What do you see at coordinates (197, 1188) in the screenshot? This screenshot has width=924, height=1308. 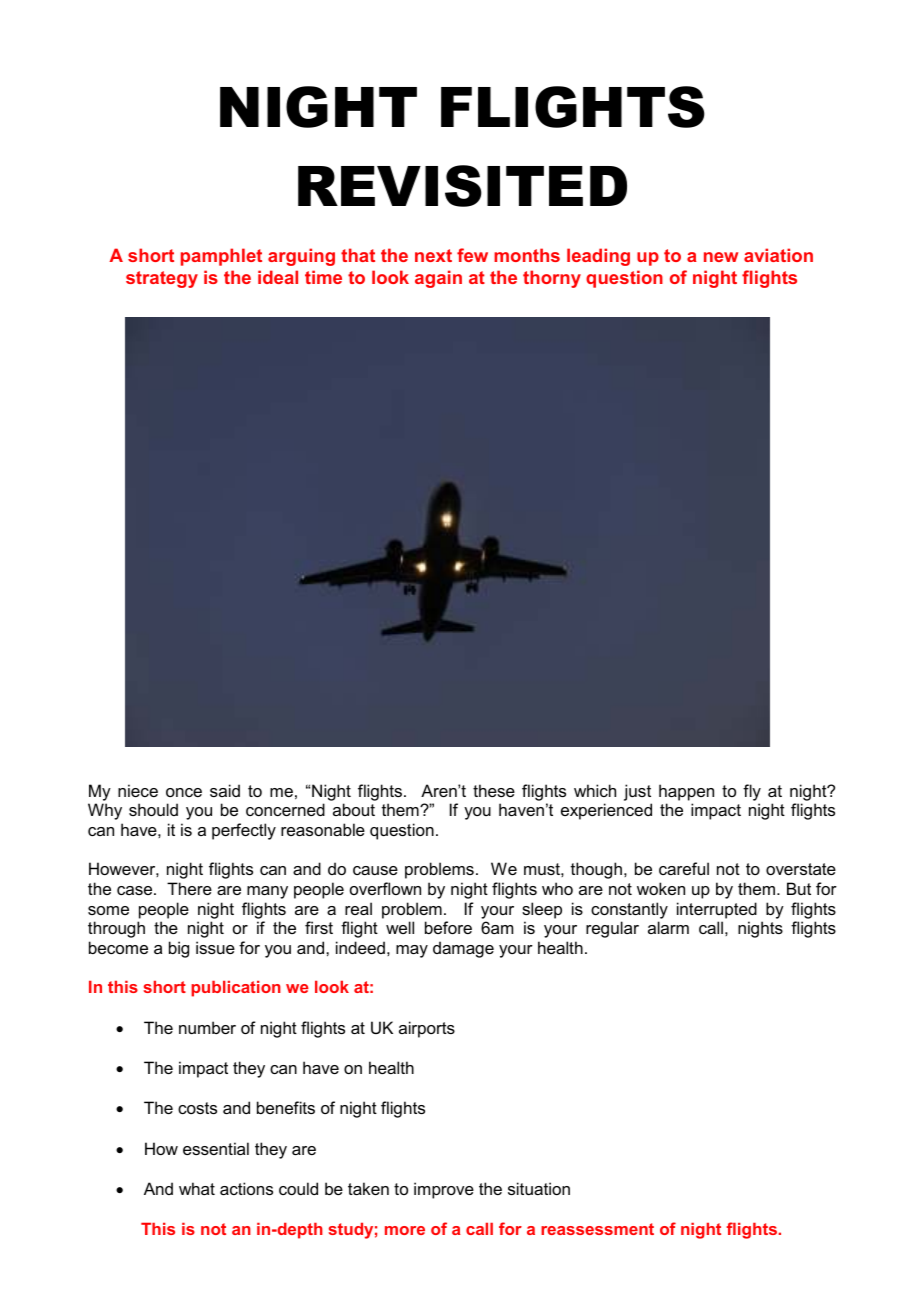 I see `what` at bounding box center [197, 1188].
